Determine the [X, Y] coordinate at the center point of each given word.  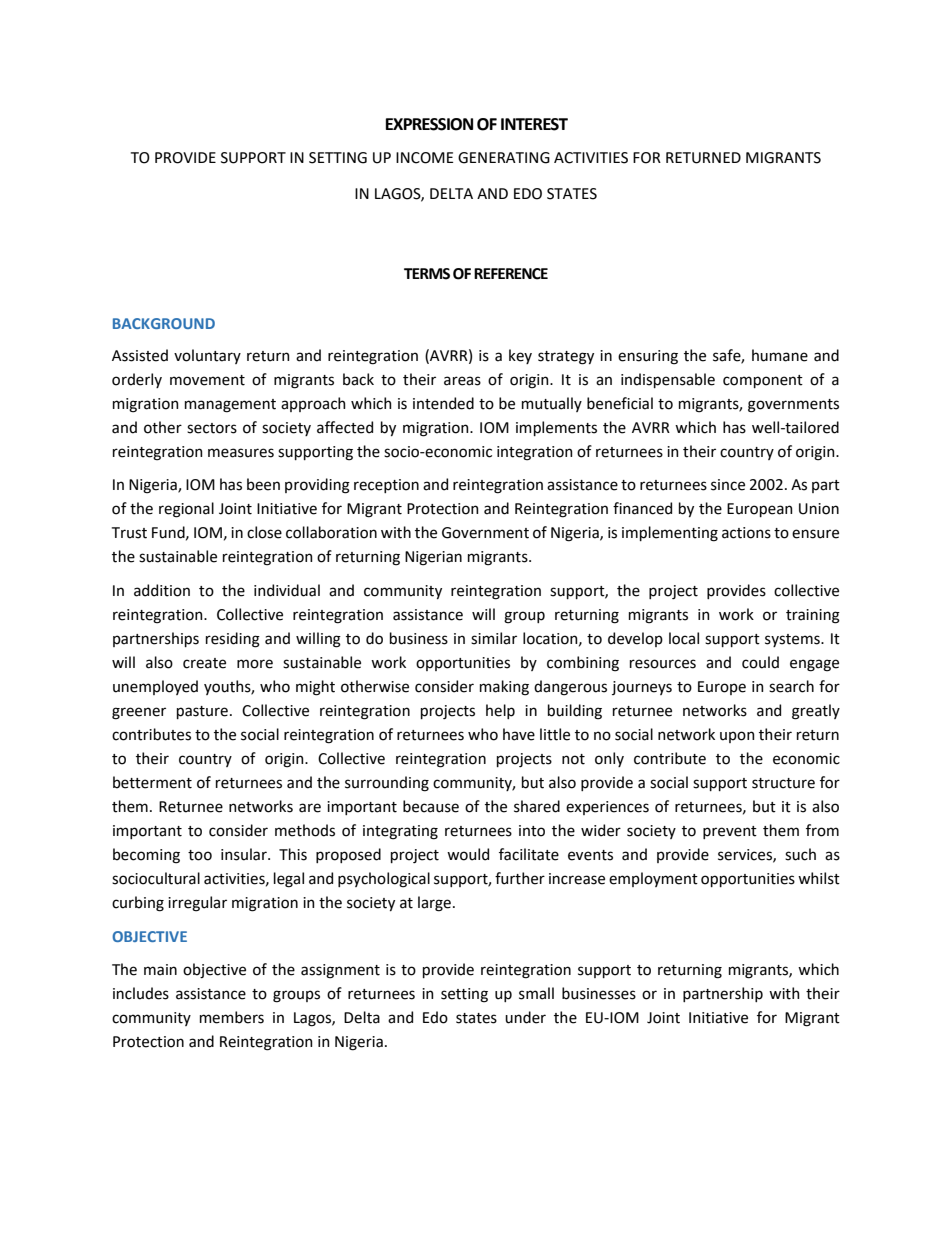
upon [737, 737]
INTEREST [534, 124]
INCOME [425, 158]
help [500, 711]
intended [443, 403]
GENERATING [504, 158]
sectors [212, 428]
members [232, 1017]
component [763, 381]
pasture [202, 712]
